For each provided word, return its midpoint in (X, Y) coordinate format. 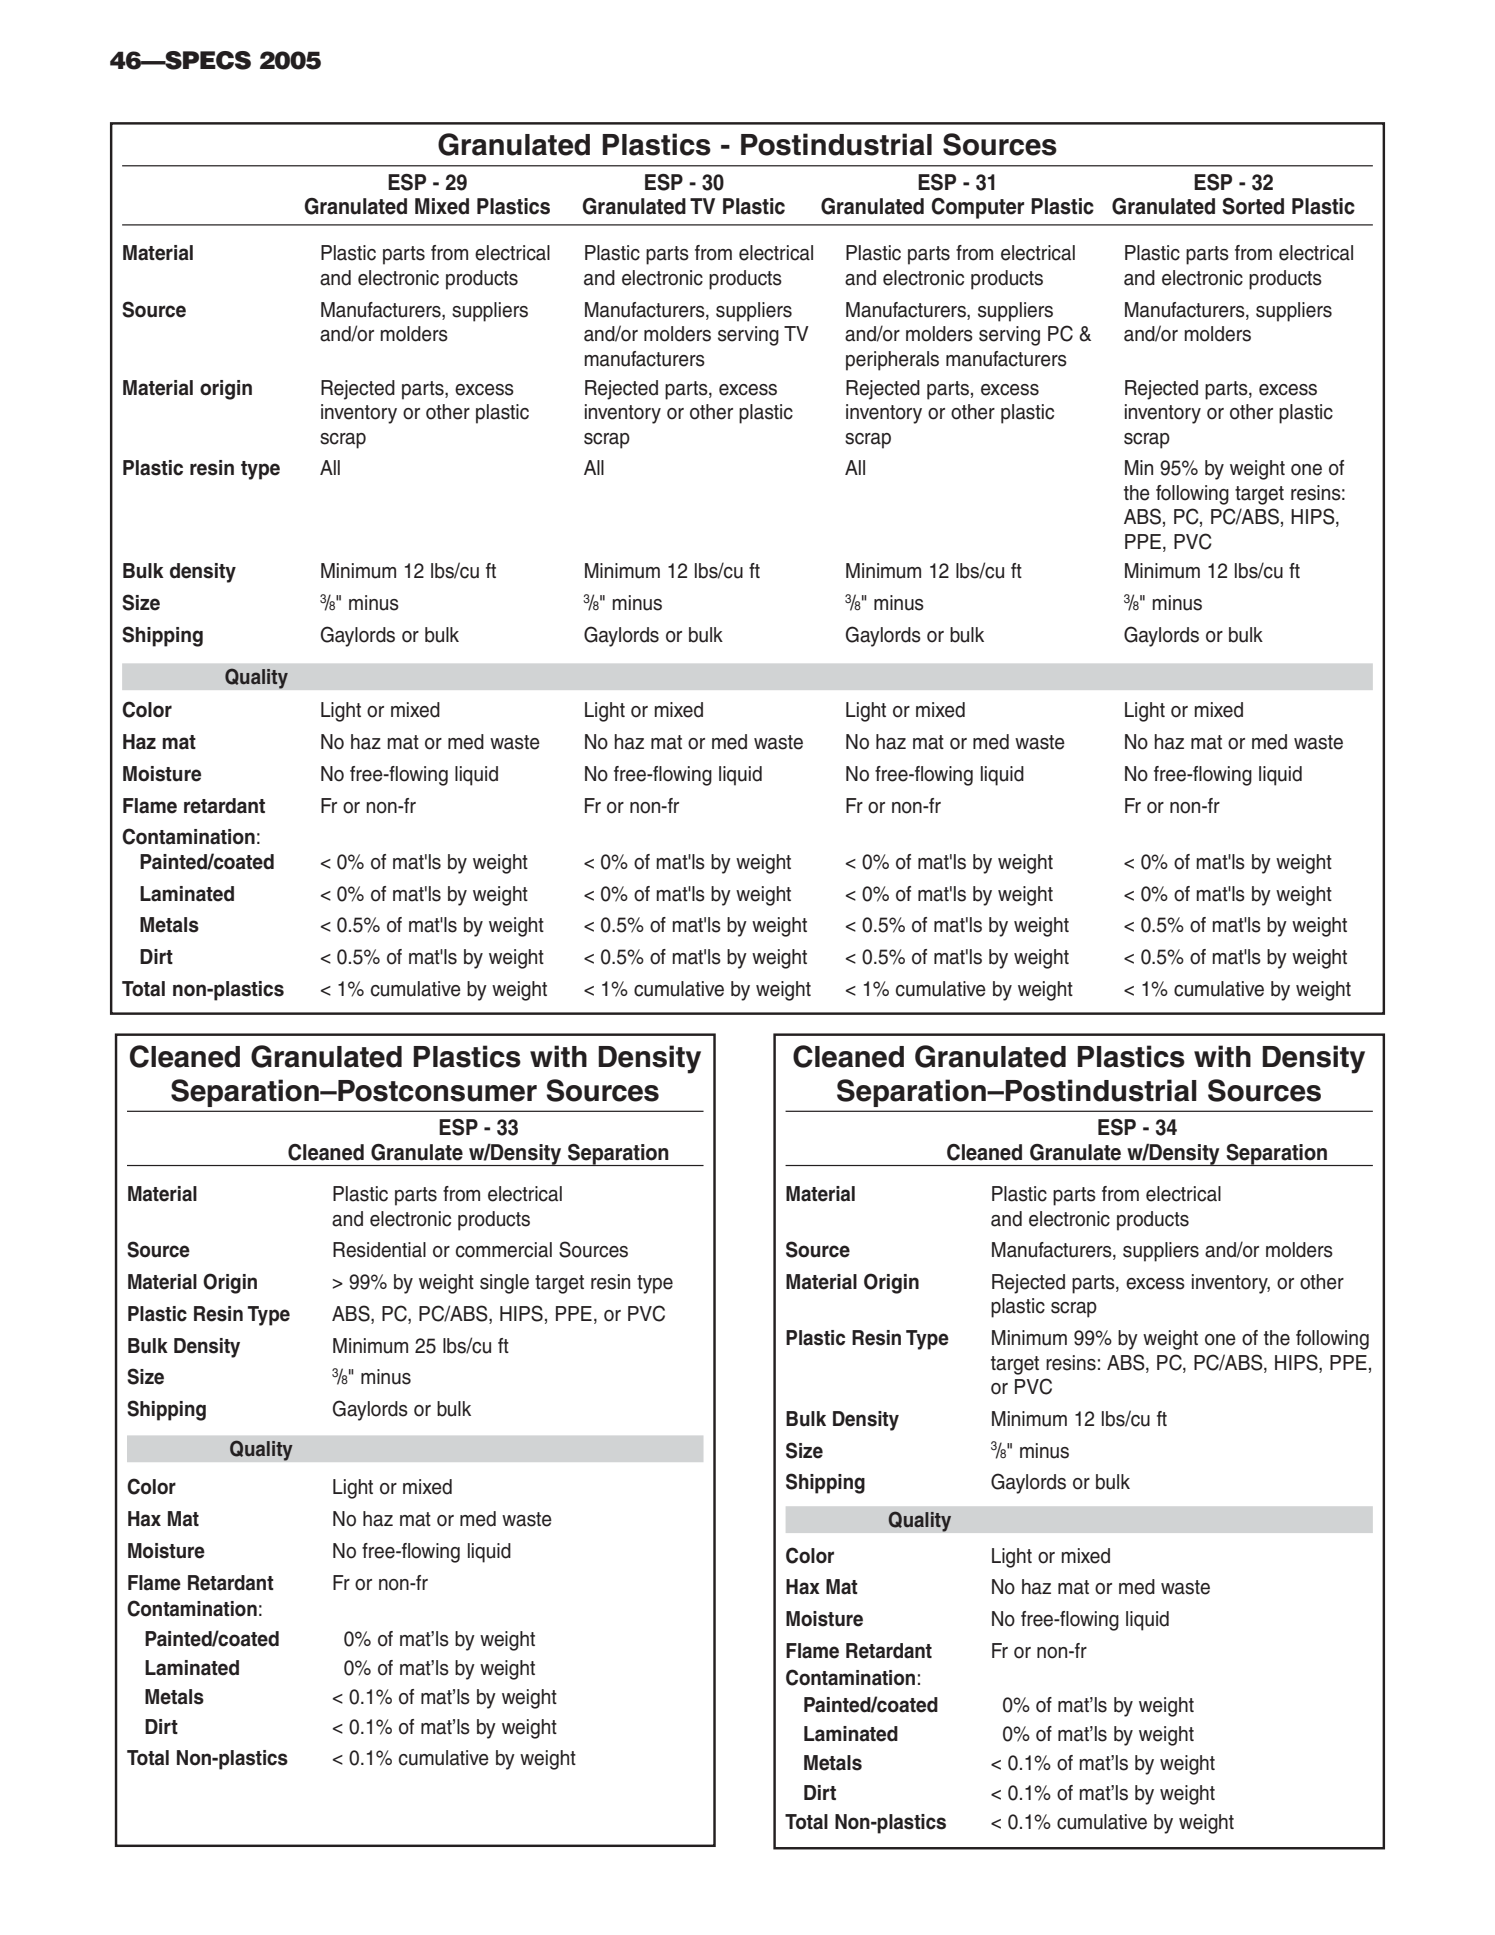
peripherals (892, 361)
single (504, 1284)
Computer (977, 208)
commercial (504, 1250)
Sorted (1253, 206)
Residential (379, 1250)
